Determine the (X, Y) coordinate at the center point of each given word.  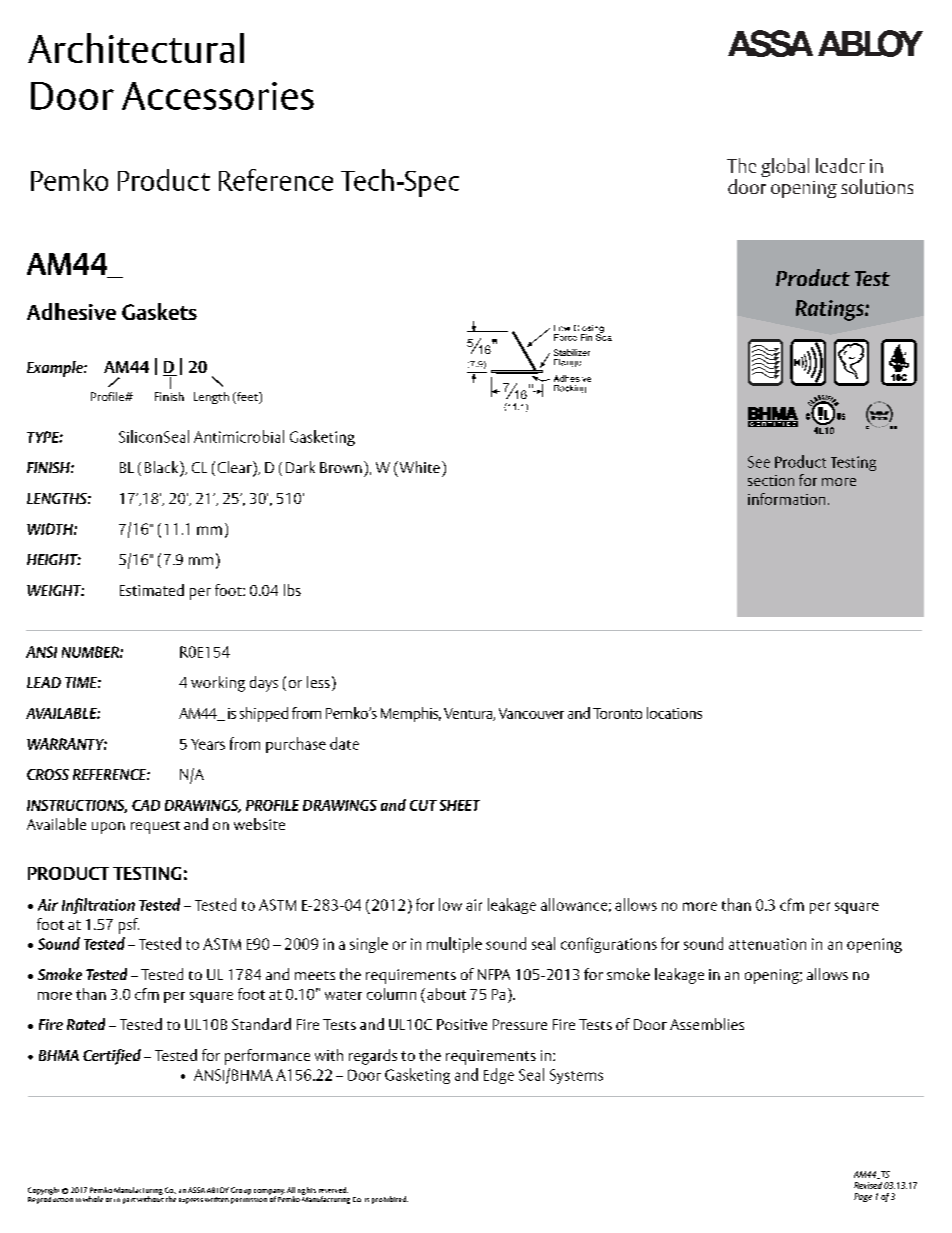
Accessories (218, 96)
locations (674, 713)
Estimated (152, 590)
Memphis (411, 714)
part (129, 1201)
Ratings (831, 310)
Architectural (136, 48)
